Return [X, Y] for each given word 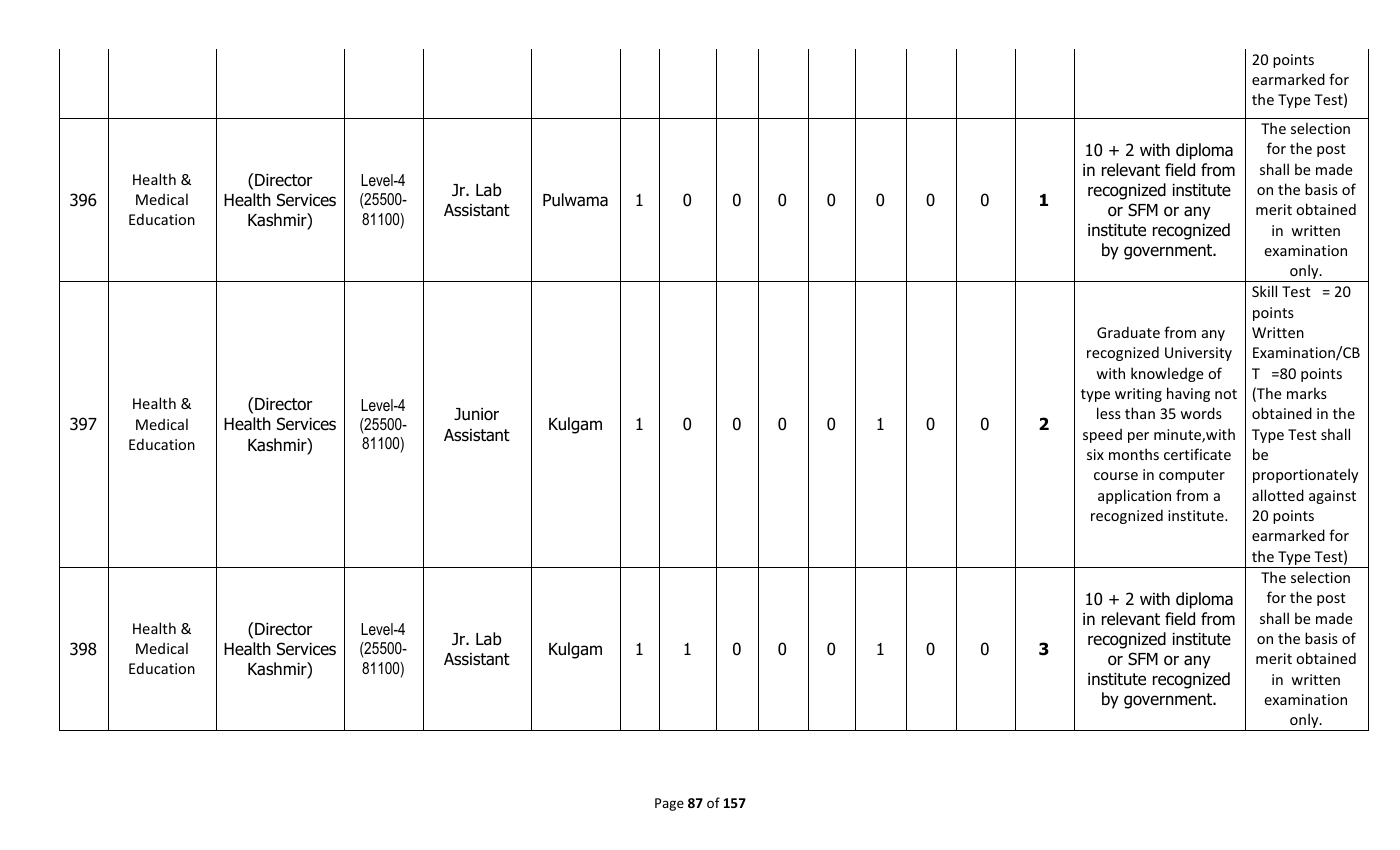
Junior [476, 414]
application [1134, 496]
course [1116, 476]
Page [669, 804]
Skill [1264, 291]
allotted [1278, 495]
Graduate [1128, 332]
